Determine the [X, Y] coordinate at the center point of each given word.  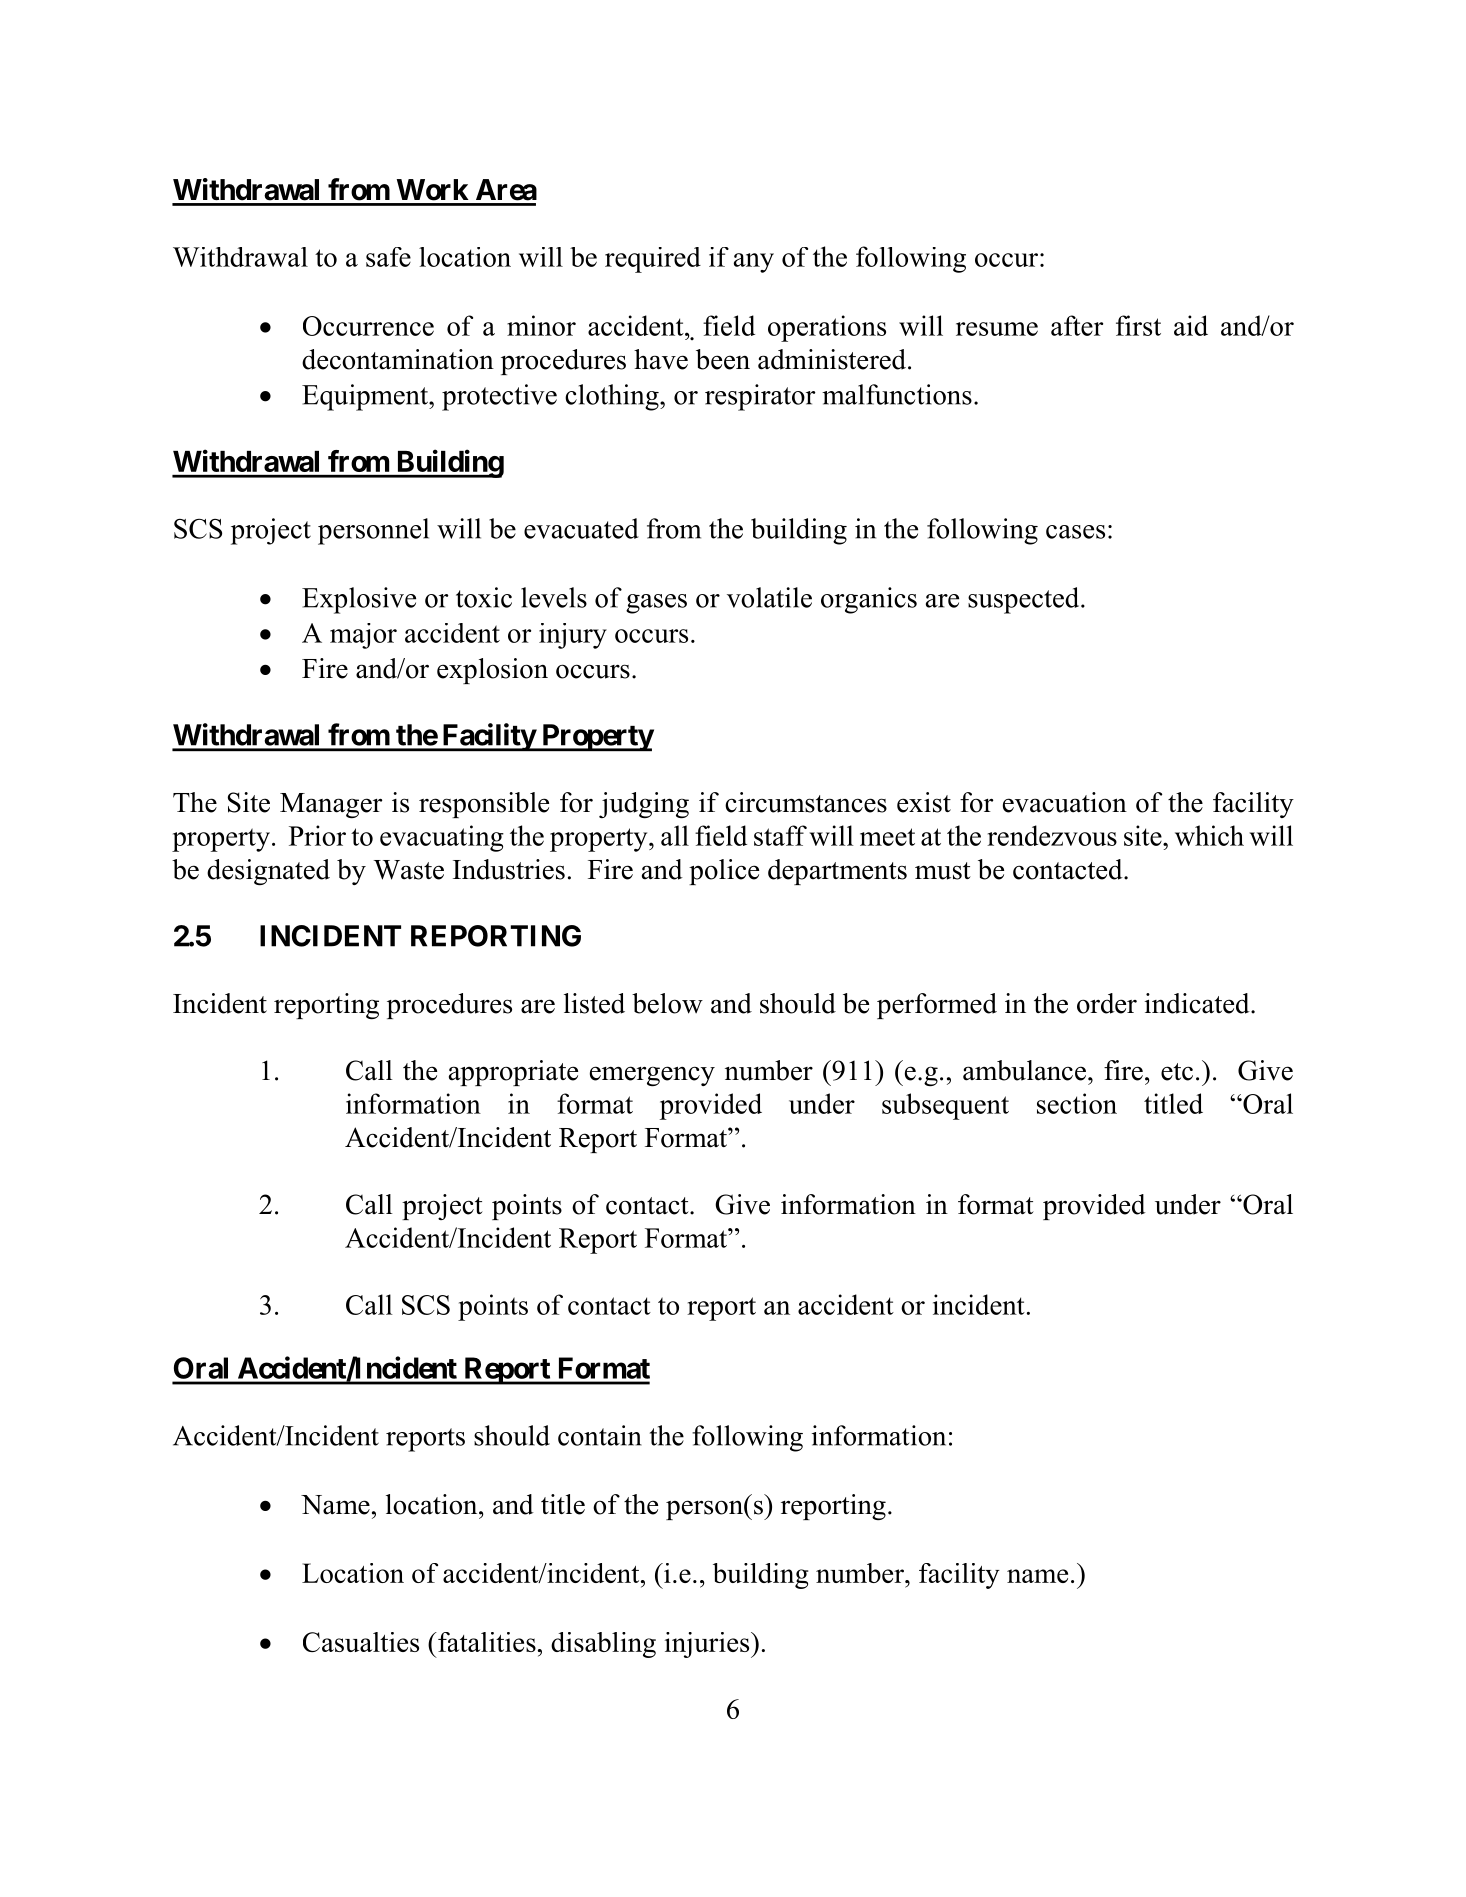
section [1077, 1103]
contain [600, 1435]
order [1107, 1003]
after [1077, 325]
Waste [409, 870]
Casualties [361, 1642]
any [754, 263]
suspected [1025, 600]
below [667, 1003]
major [363, 636]
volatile [769, 597]
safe [388, 257]
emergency [652, 1076]
